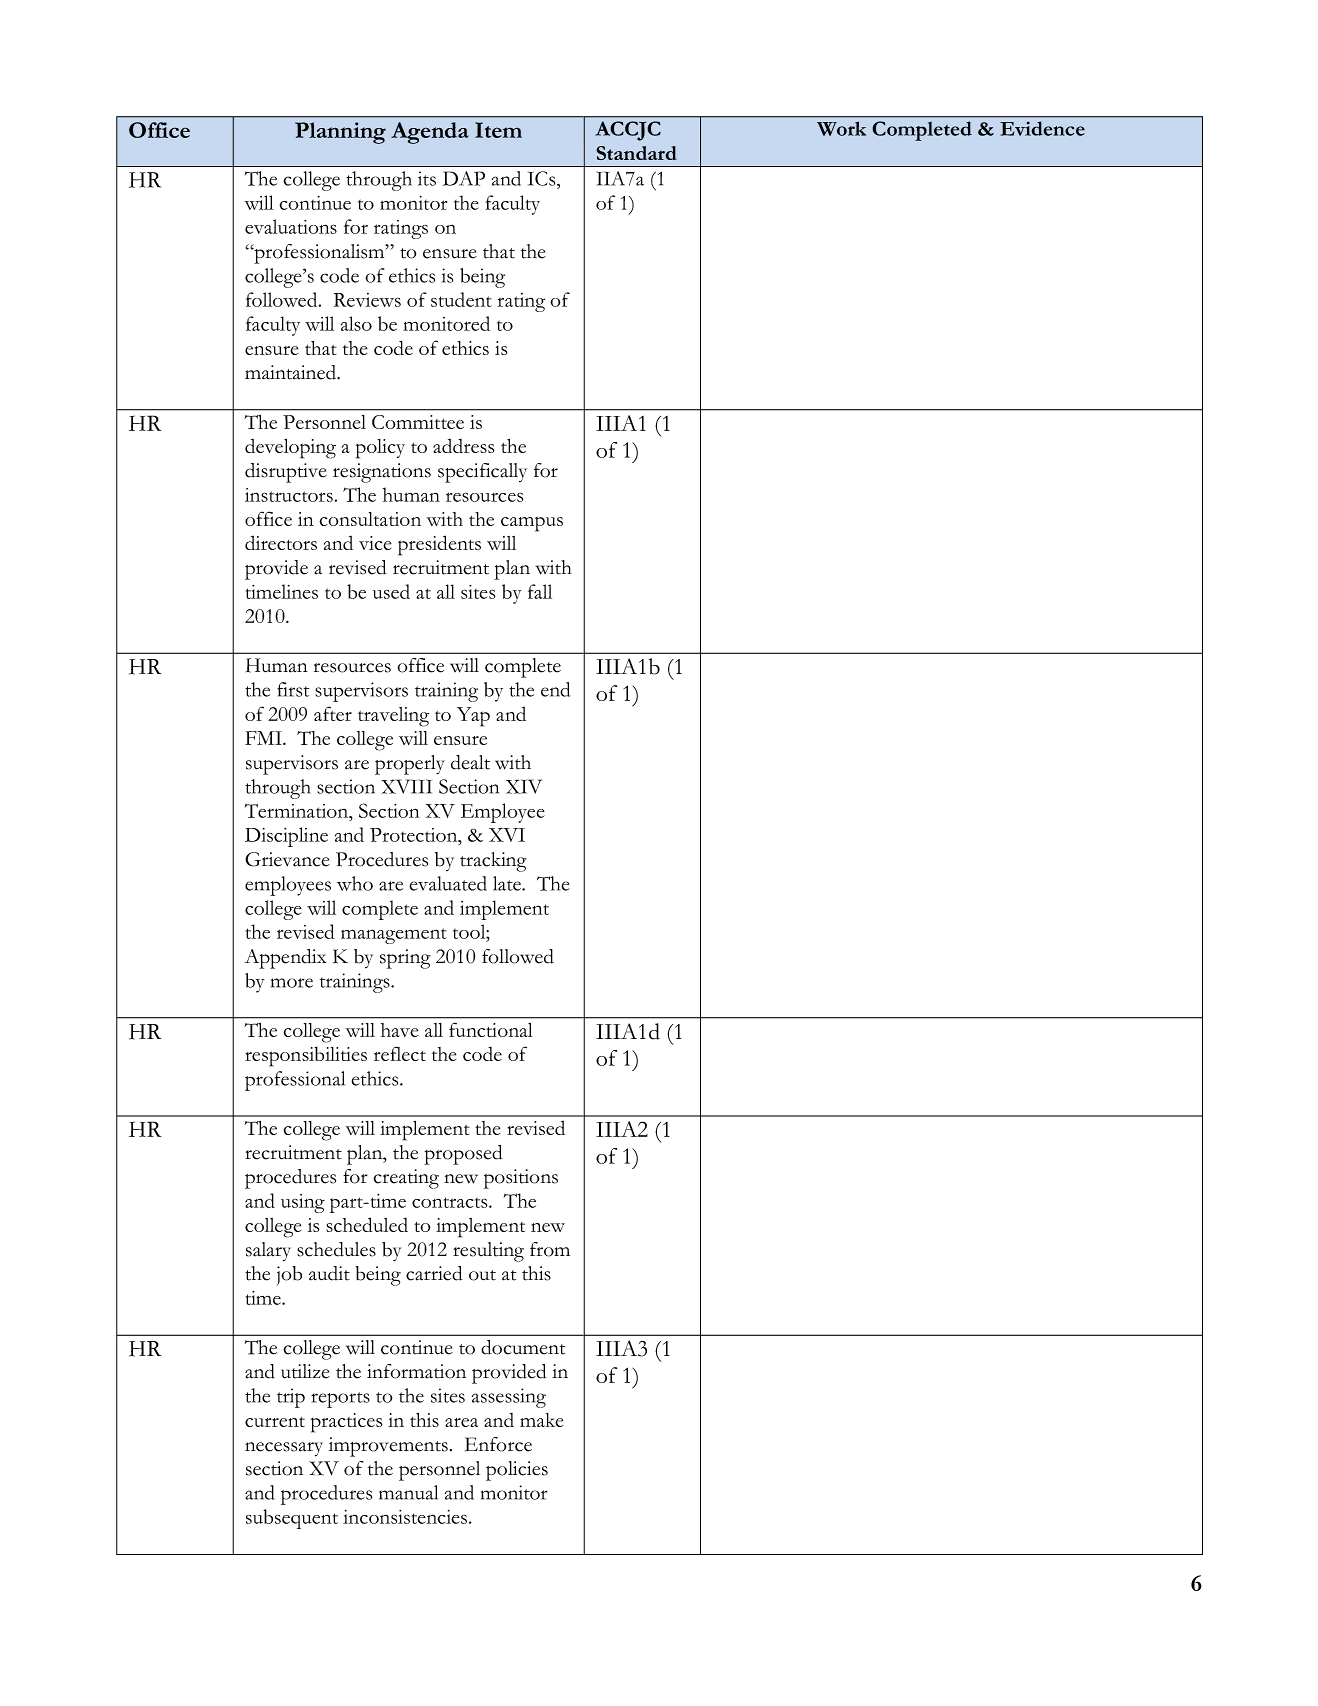 The image size is (1318, 1706). I want to click on Evidence, so click(1042, 128).
